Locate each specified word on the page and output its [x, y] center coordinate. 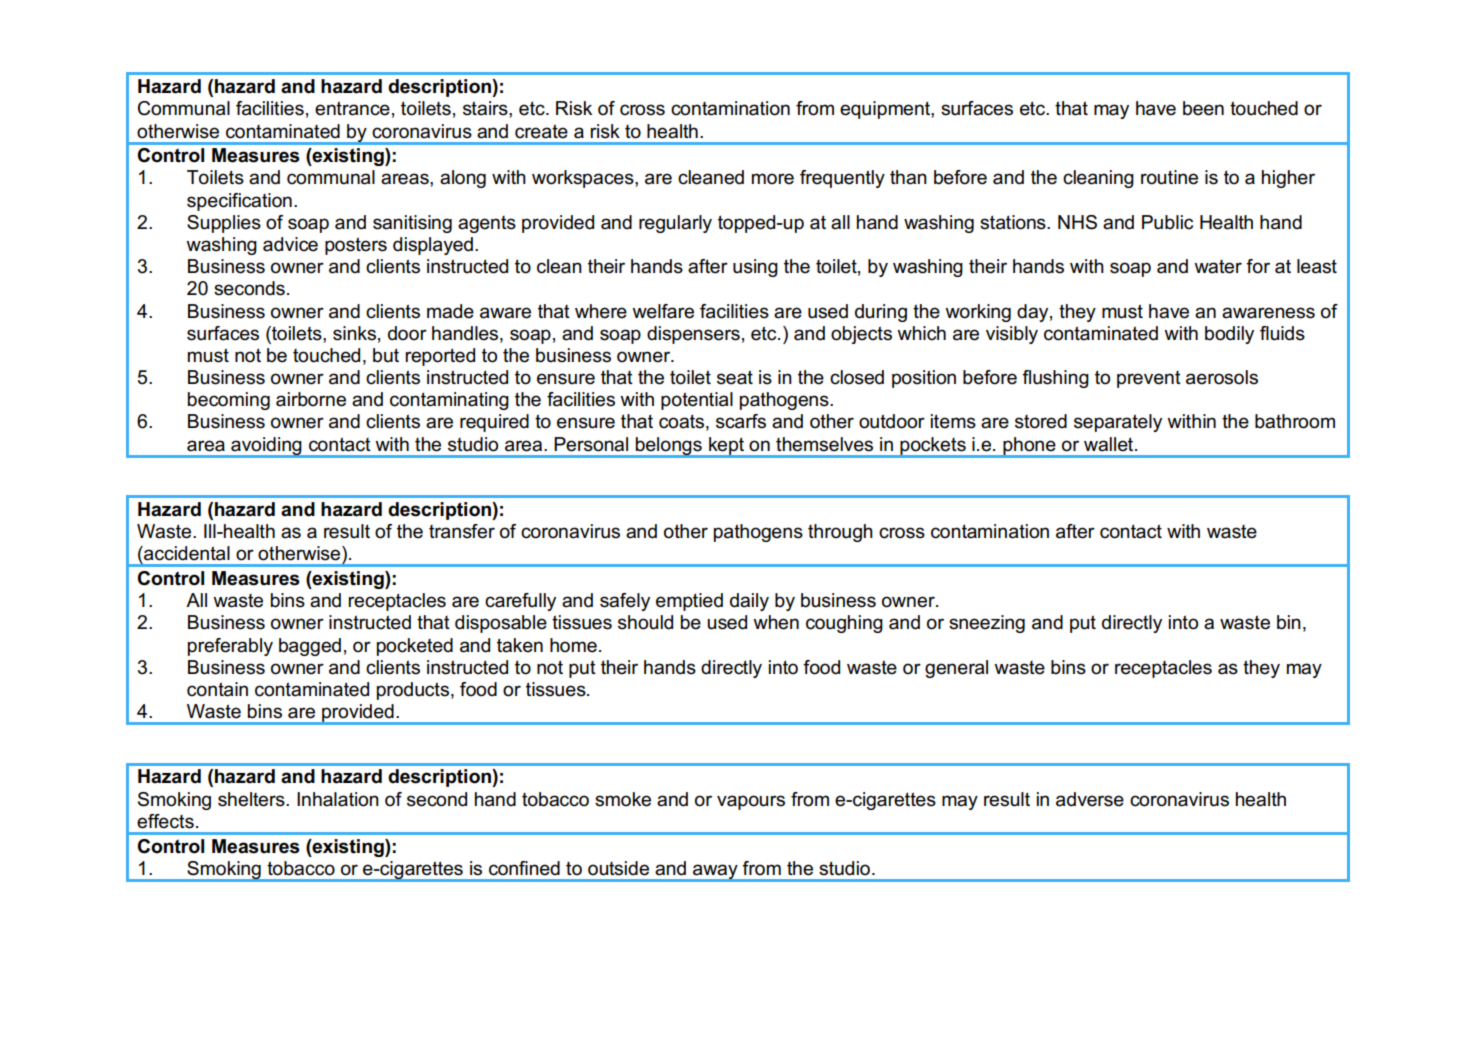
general [956, 669]
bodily [1229, 335]
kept [726, 447]
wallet [1110, 444]
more [773, 179]
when [776, 622]
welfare [663, 311]
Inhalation [338, 799]
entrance [352, 108]
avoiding [266, 447]
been [1203, 108]
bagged [310, 647]
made [450, 311]
